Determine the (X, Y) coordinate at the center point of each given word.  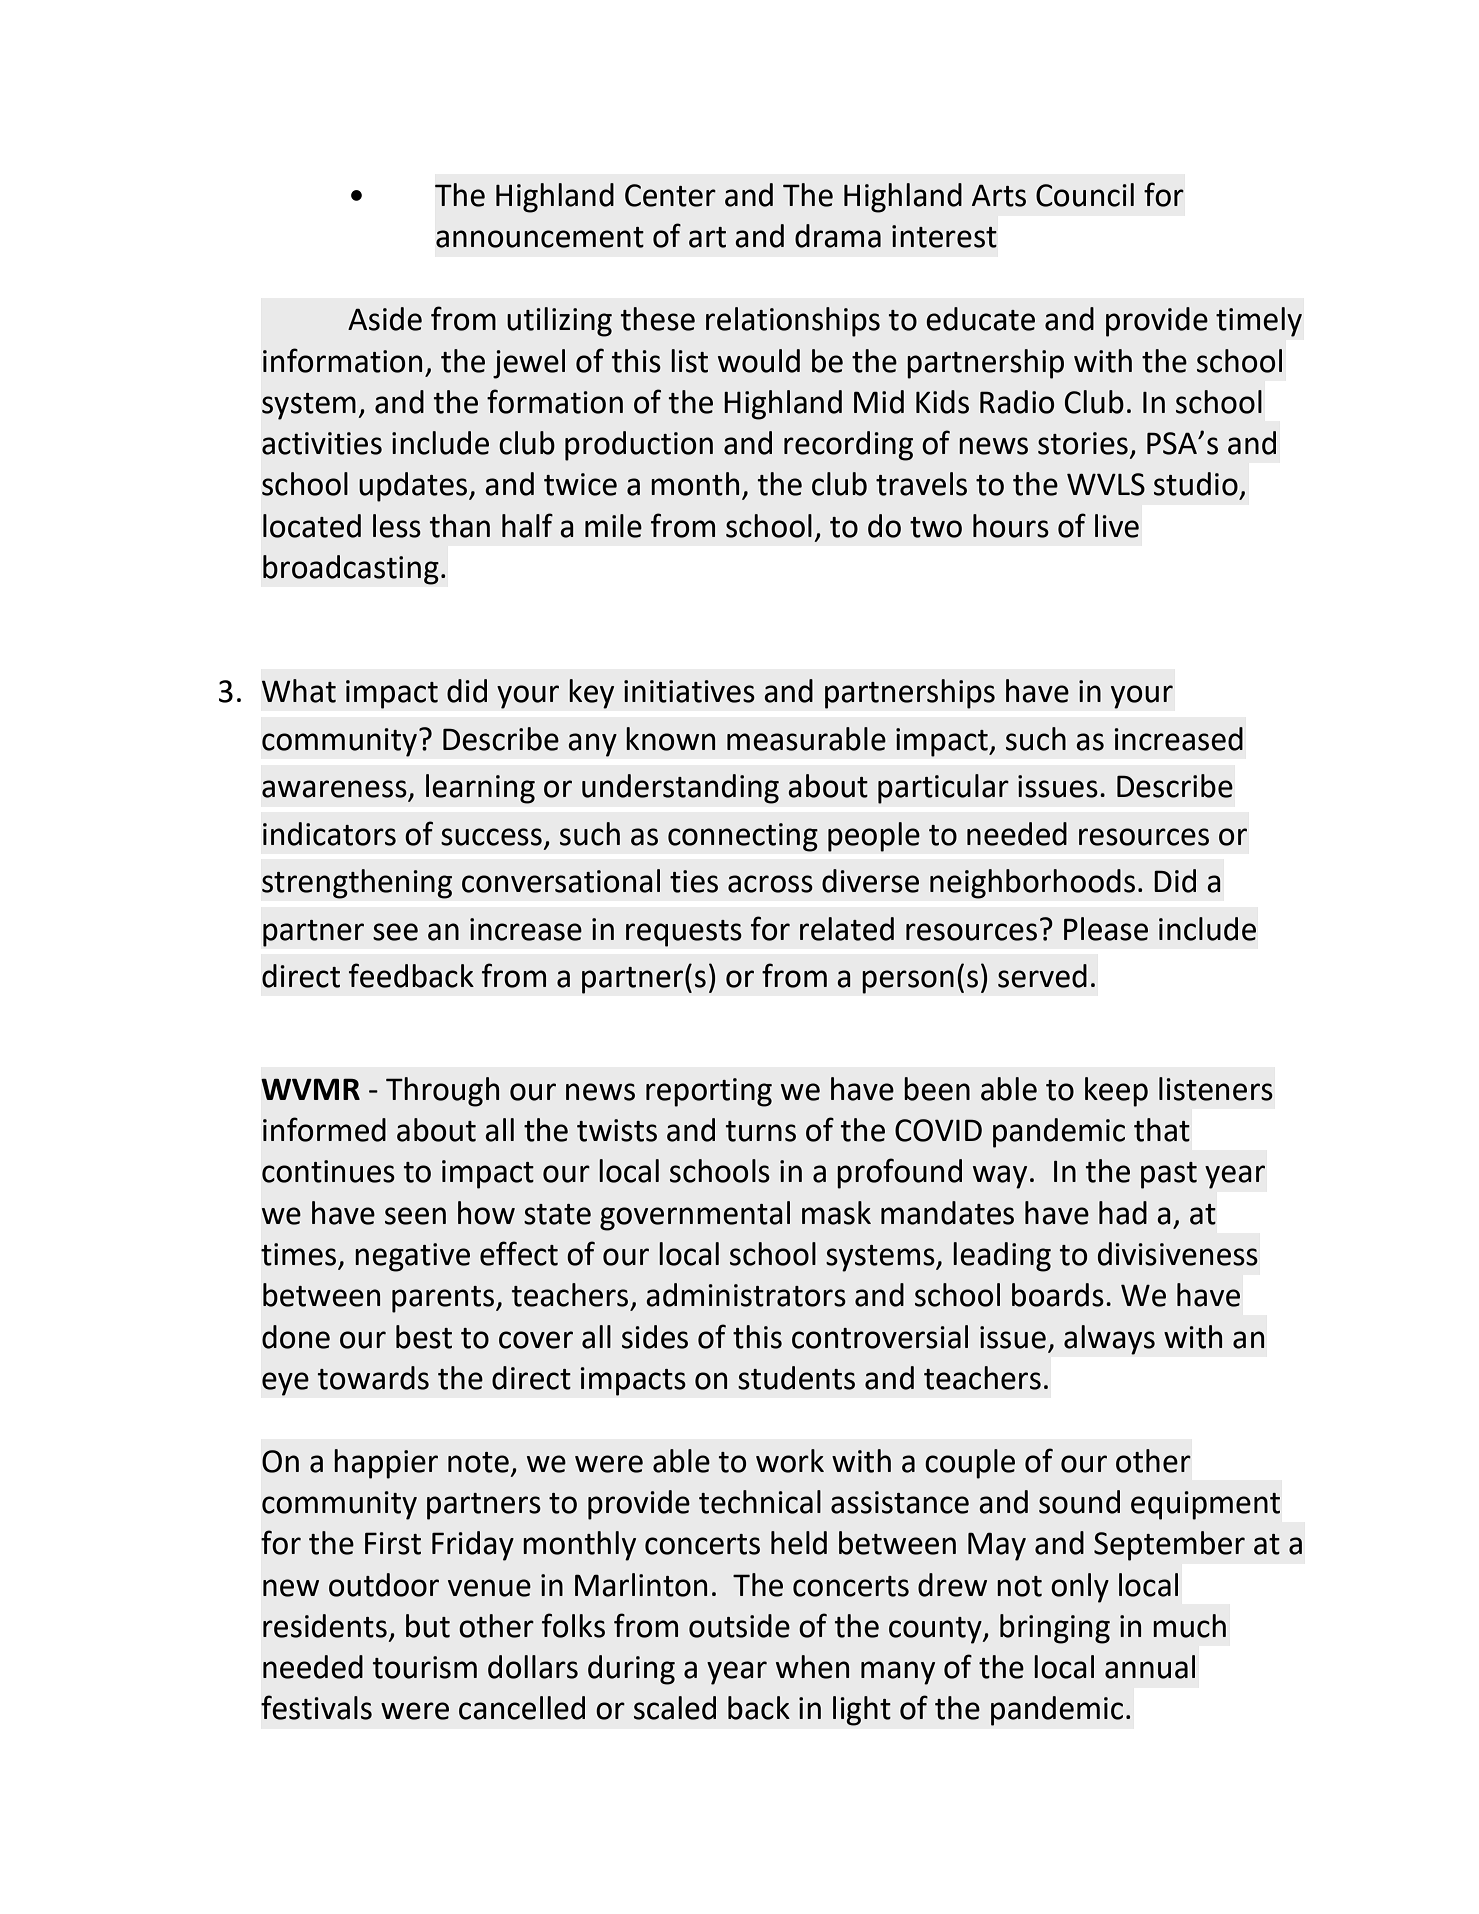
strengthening (357, 884)
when (812, 1667)
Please (1106, 929)
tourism (424, 1667)
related (847, 929)
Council (1085, 195)
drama (838, 236)
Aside (385, 319)
